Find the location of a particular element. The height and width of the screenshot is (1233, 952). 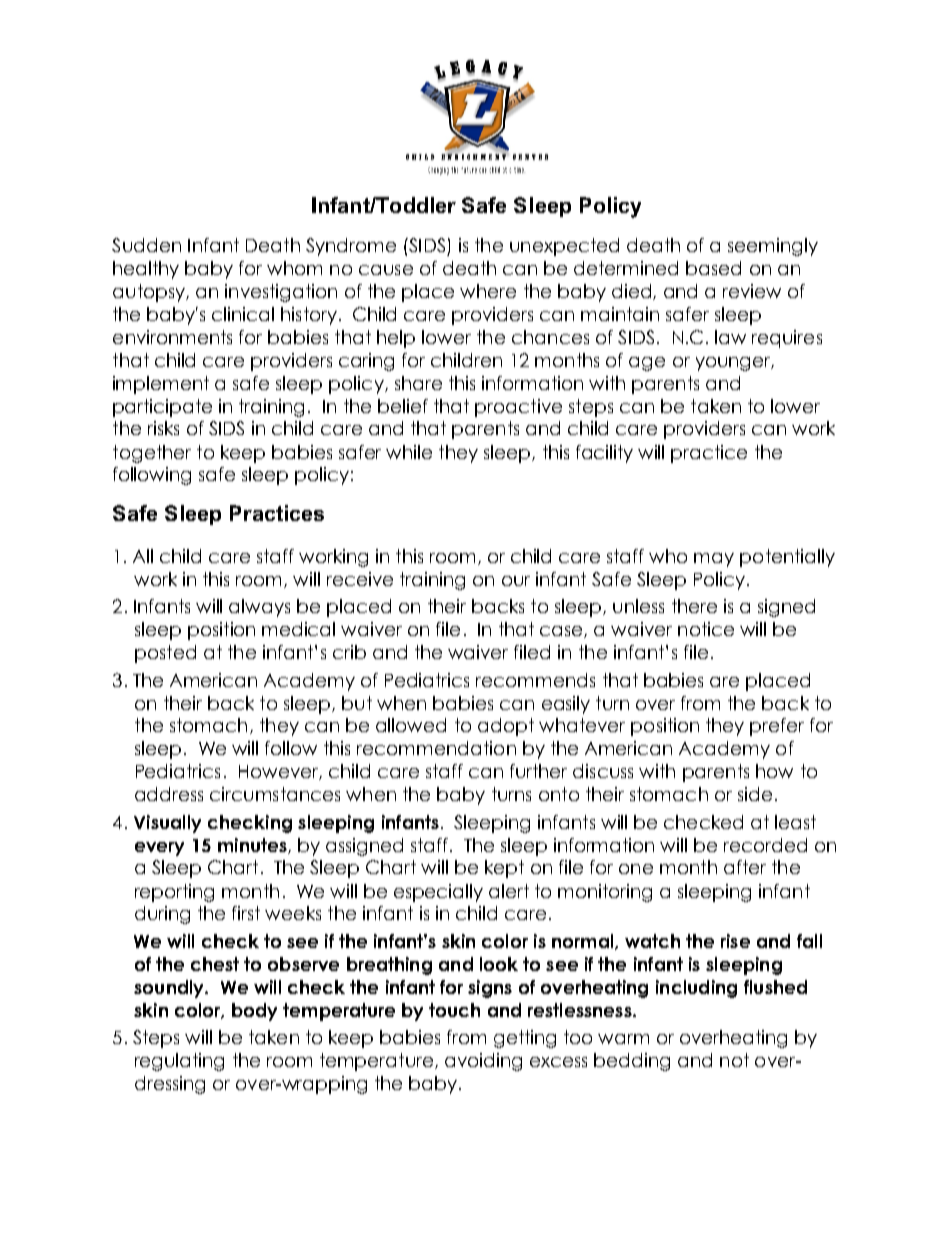

investigation is located at coordinates (281, 293).
